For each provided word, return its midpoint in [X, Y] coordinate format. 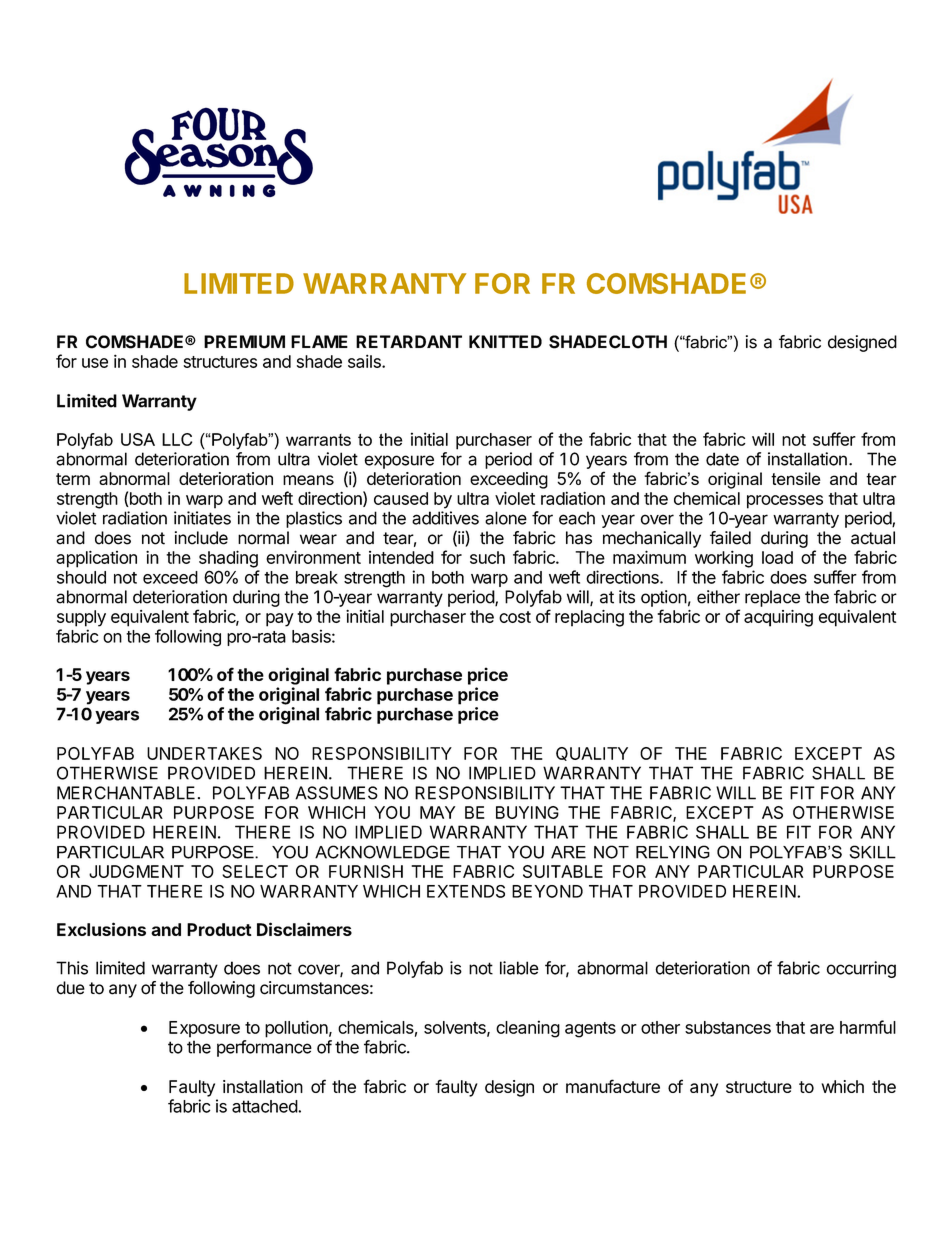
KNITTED [505, 341]
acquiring [778, 618]
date [722, 459]
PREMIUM [244, 342]
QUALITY [592, 754]
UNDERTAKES [204, 753]
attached [265, 1106]
